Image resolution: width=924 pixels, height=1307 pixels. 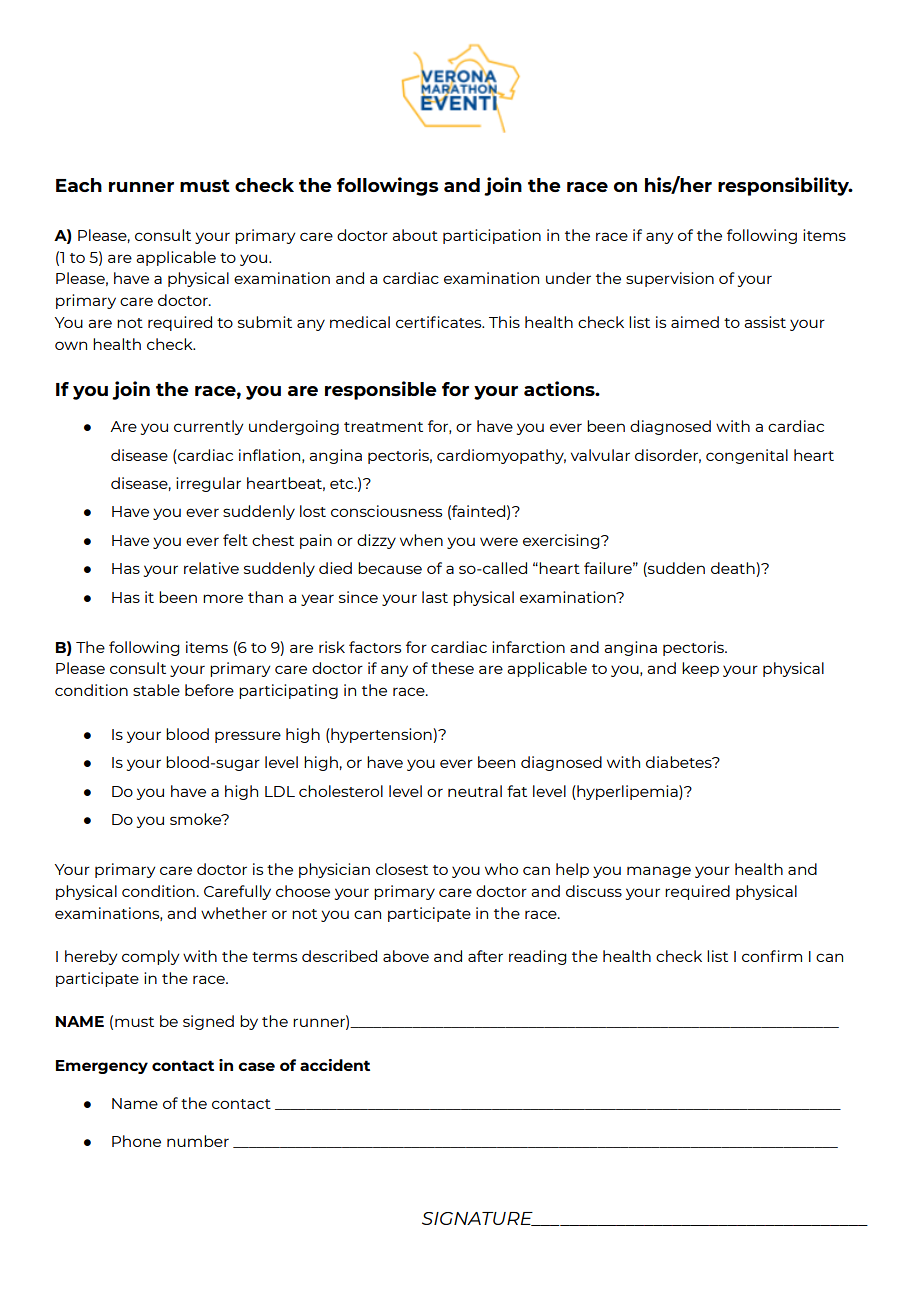 What do you see at coordinates (335, 1065) in the page?
I see `accident` at bounding box center [335, 1065].
